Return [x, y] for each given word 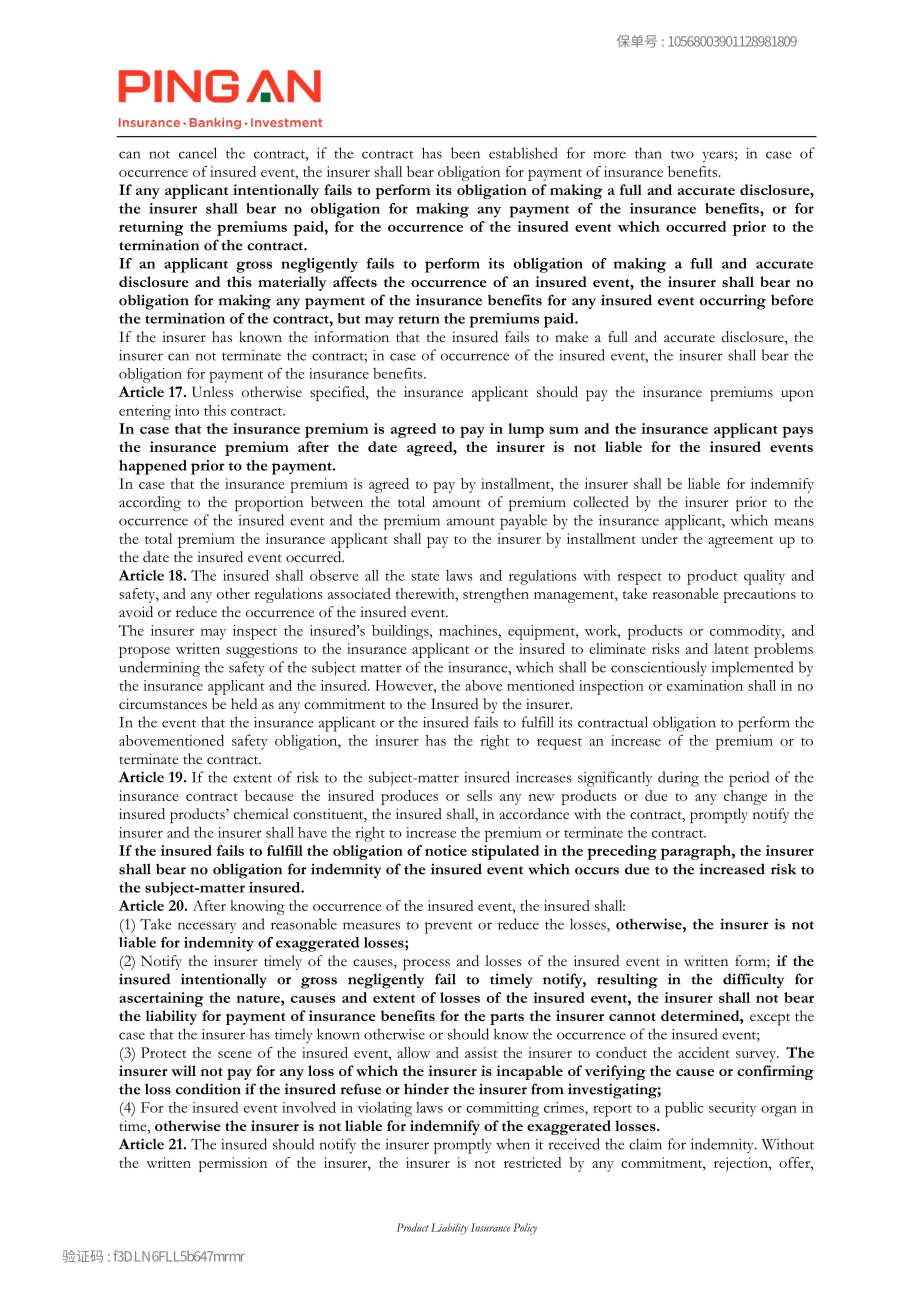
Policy [525, 1229]
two [682, 154]
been [465, 153]
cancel [198, 153]
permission [233, 1164]
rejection [742, 1164]
